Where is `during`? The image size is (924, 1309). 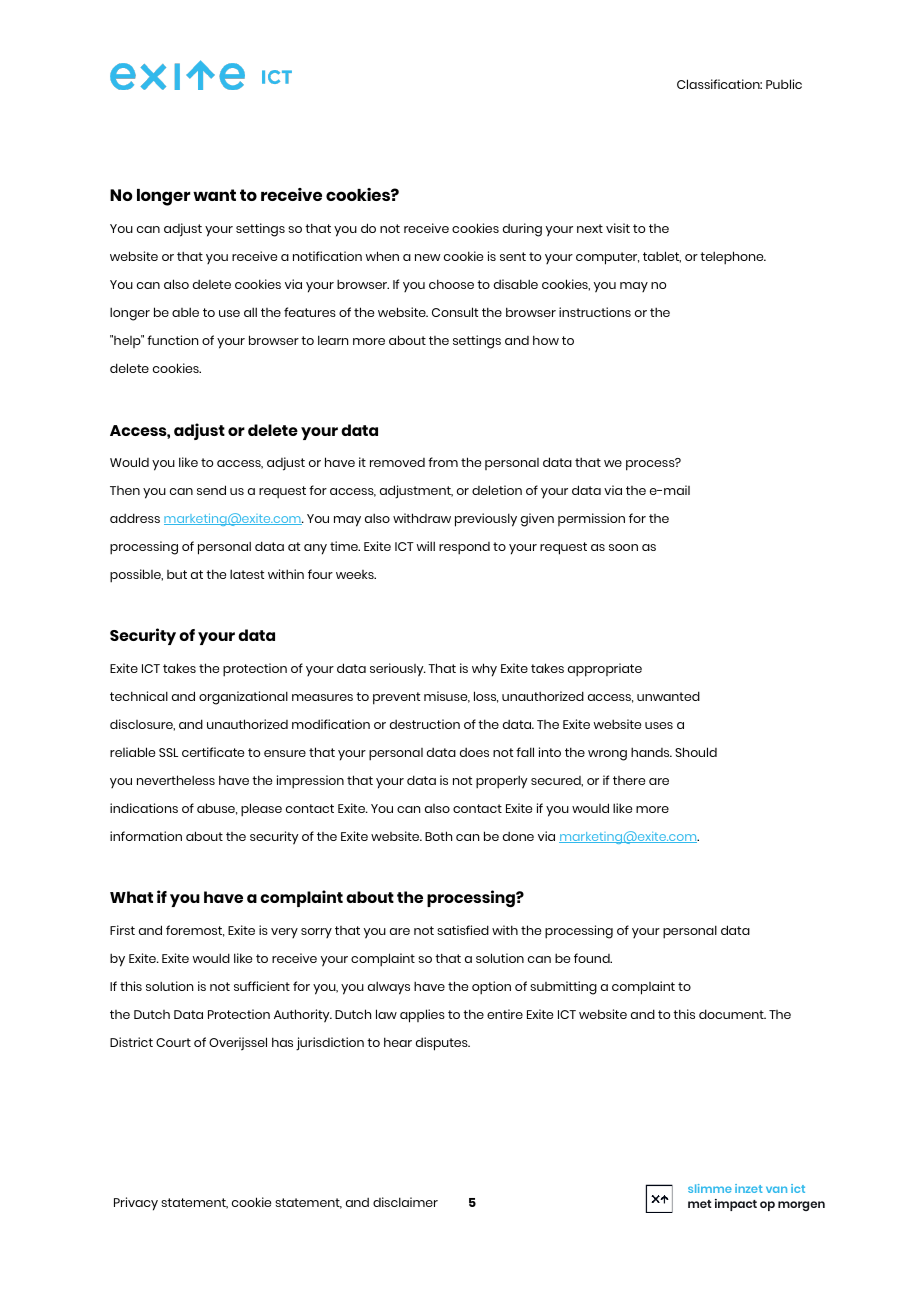 during is located at coordinates (522, 230).
